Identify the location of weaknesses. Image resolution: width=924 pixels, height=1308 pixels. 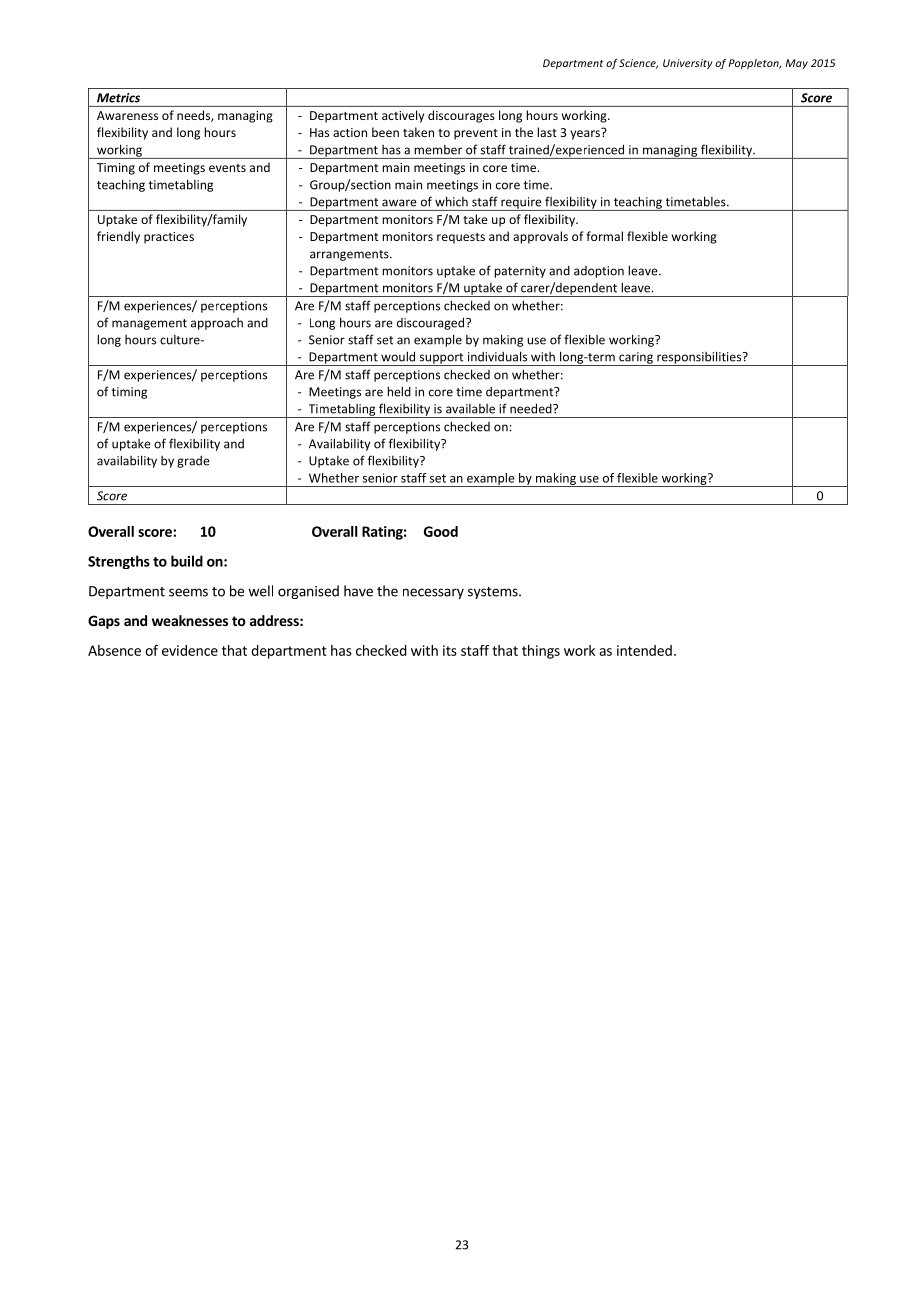
(190, 620).
